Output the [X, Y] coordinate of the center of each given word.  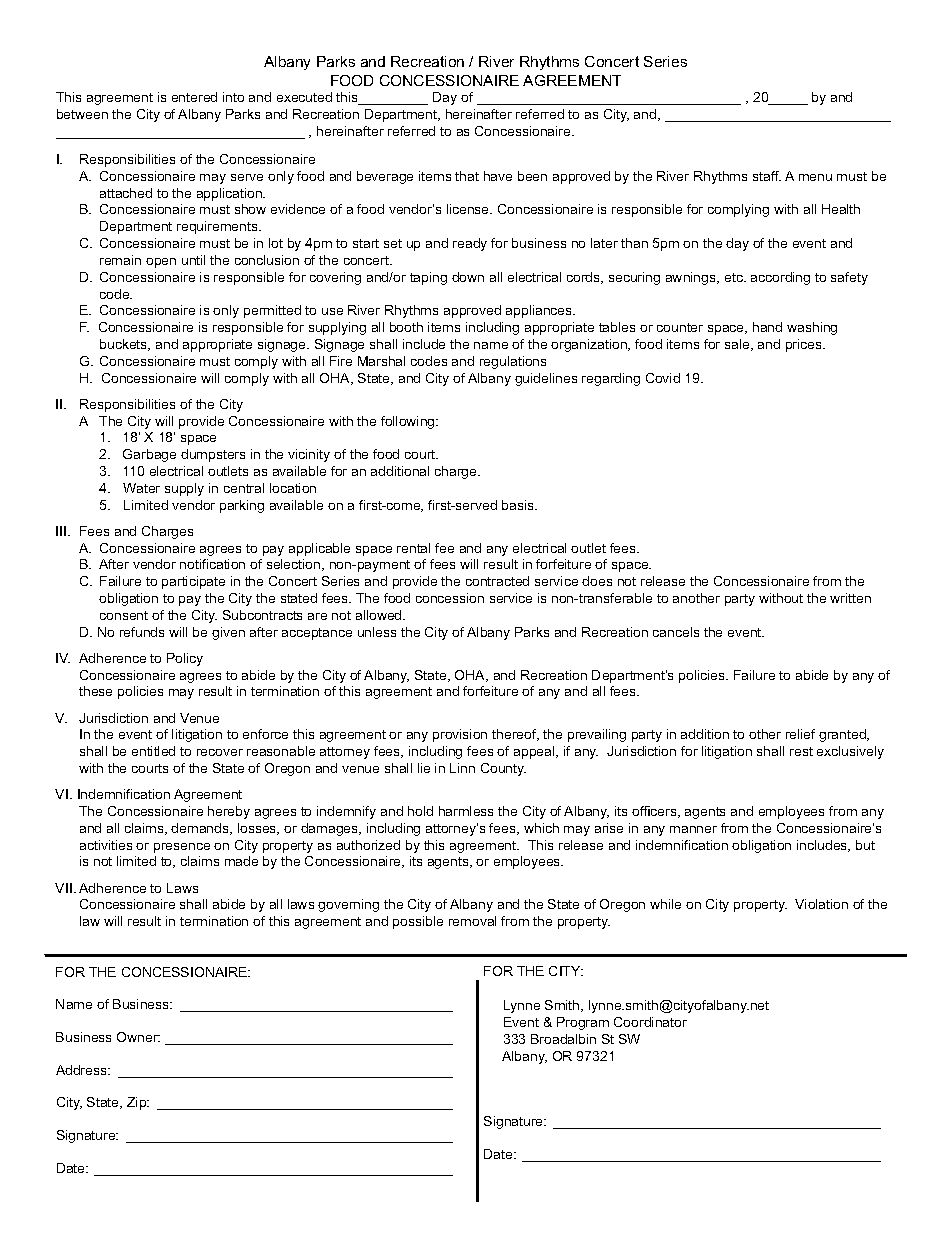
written [850, 598]
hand [767, 327]
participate [193, 582]
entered [194, 97]
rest [801, 751]
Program [583, 1023]
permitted [272, 311]
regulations [513, 362]
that [467, 176]
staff [767, 176]
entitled [153, 751]
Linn [462, 768]
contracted [497, 581]
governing [348, 905]
